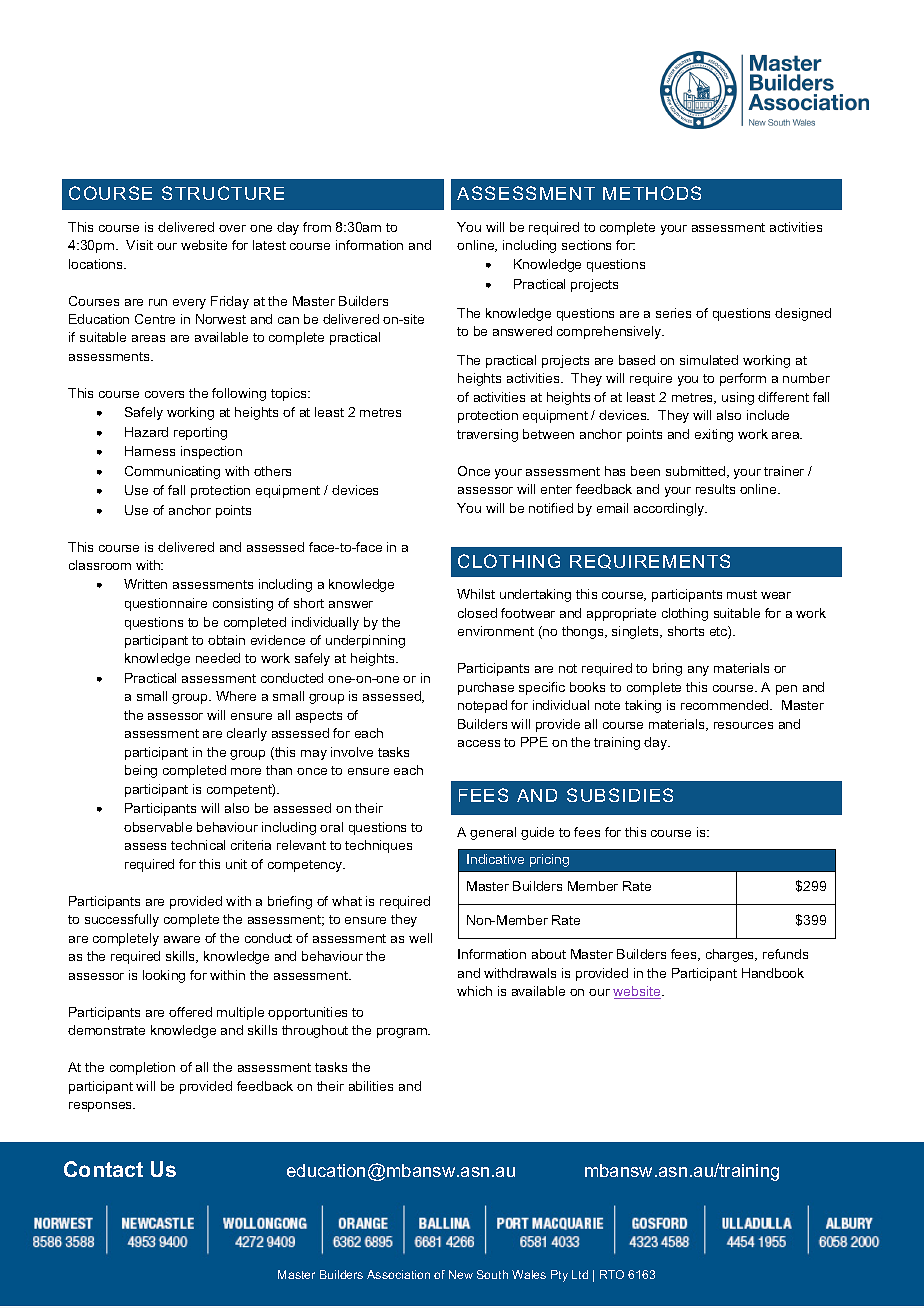 Image resolution: width=924 pixels, height=1308 pixels. I want to click on accordingly, so click(670, 509).
